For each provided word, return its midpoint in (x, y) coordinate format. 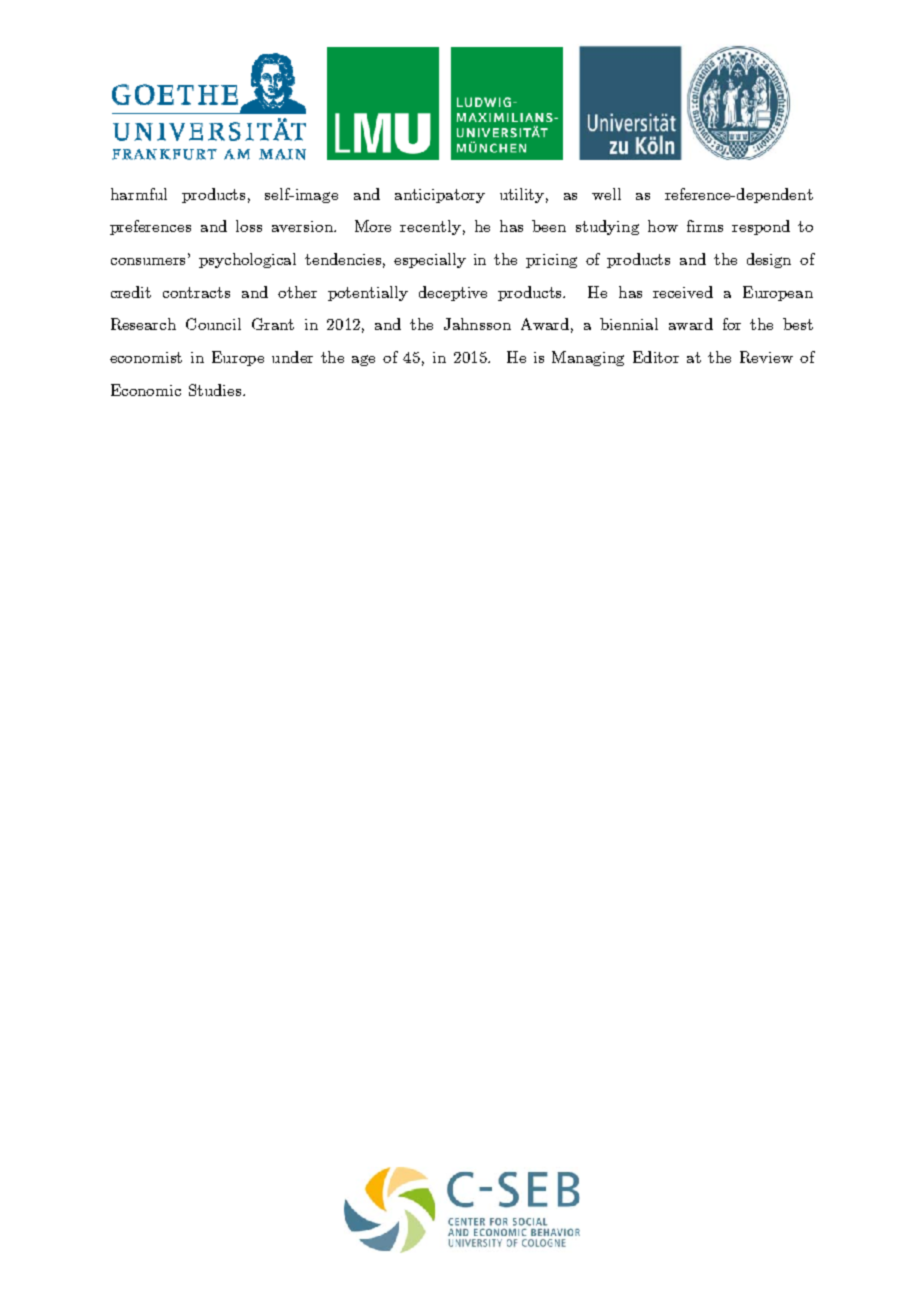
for (732, 324)
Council (213, 324)
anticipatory (440, 196)
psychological (247, 260)
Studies (216, 390)
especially (430, 260)
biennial (629, 324)
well (606, 194)
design (769, 260)
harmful (139, 194)
